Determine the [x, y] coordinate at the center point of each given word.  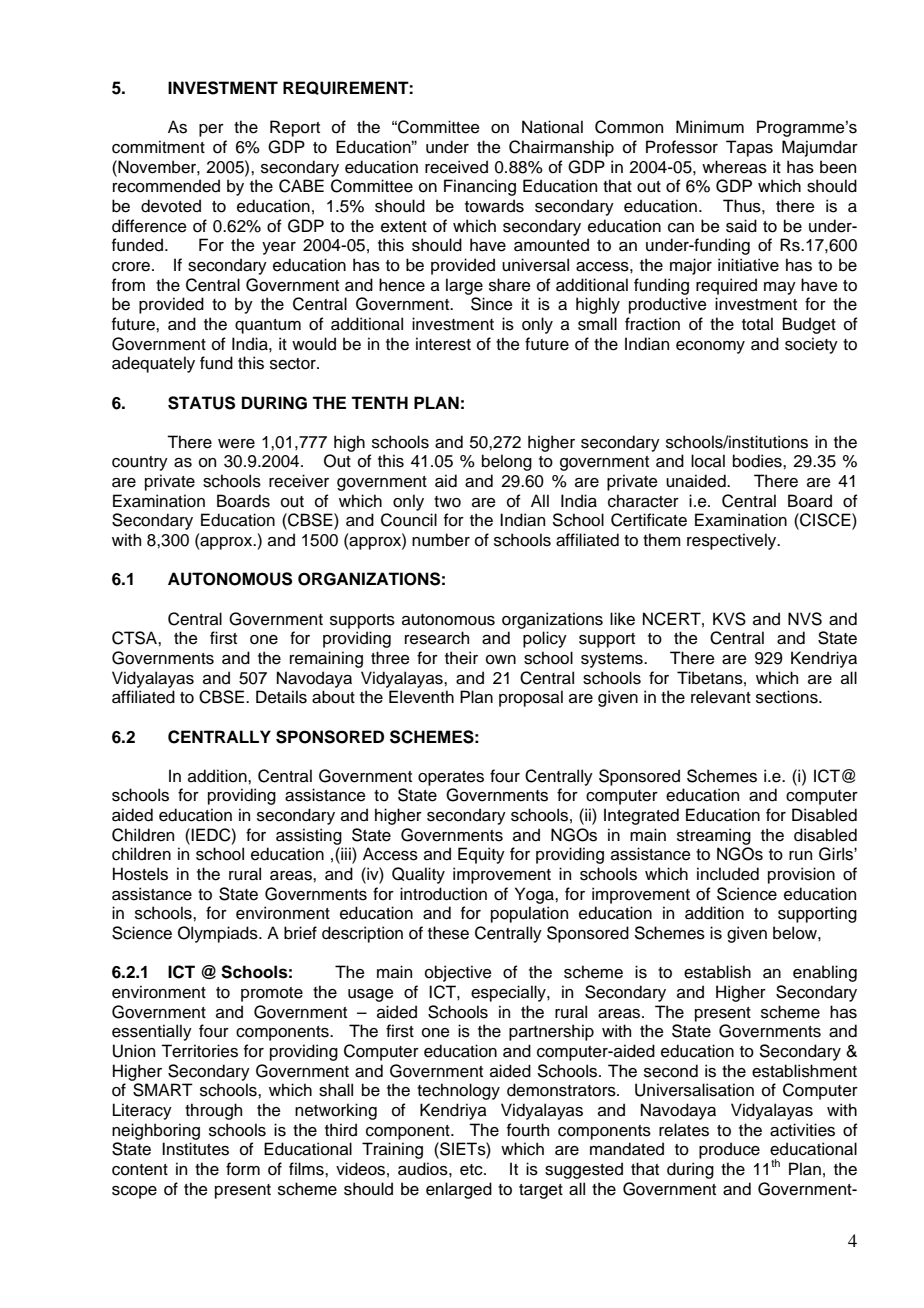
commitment [158, 147]
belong [507, 462]
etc [472, 1170]
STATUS [201, 403]
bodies [758, 461]
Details [281, 697]
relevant [721, 697]
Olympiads [219, 934]
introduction [443, 894]
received [456, 167]
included [728, 874]
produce [729, 1150]
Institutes [195, 1149]
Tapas [749, 148]
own [501, 660]
